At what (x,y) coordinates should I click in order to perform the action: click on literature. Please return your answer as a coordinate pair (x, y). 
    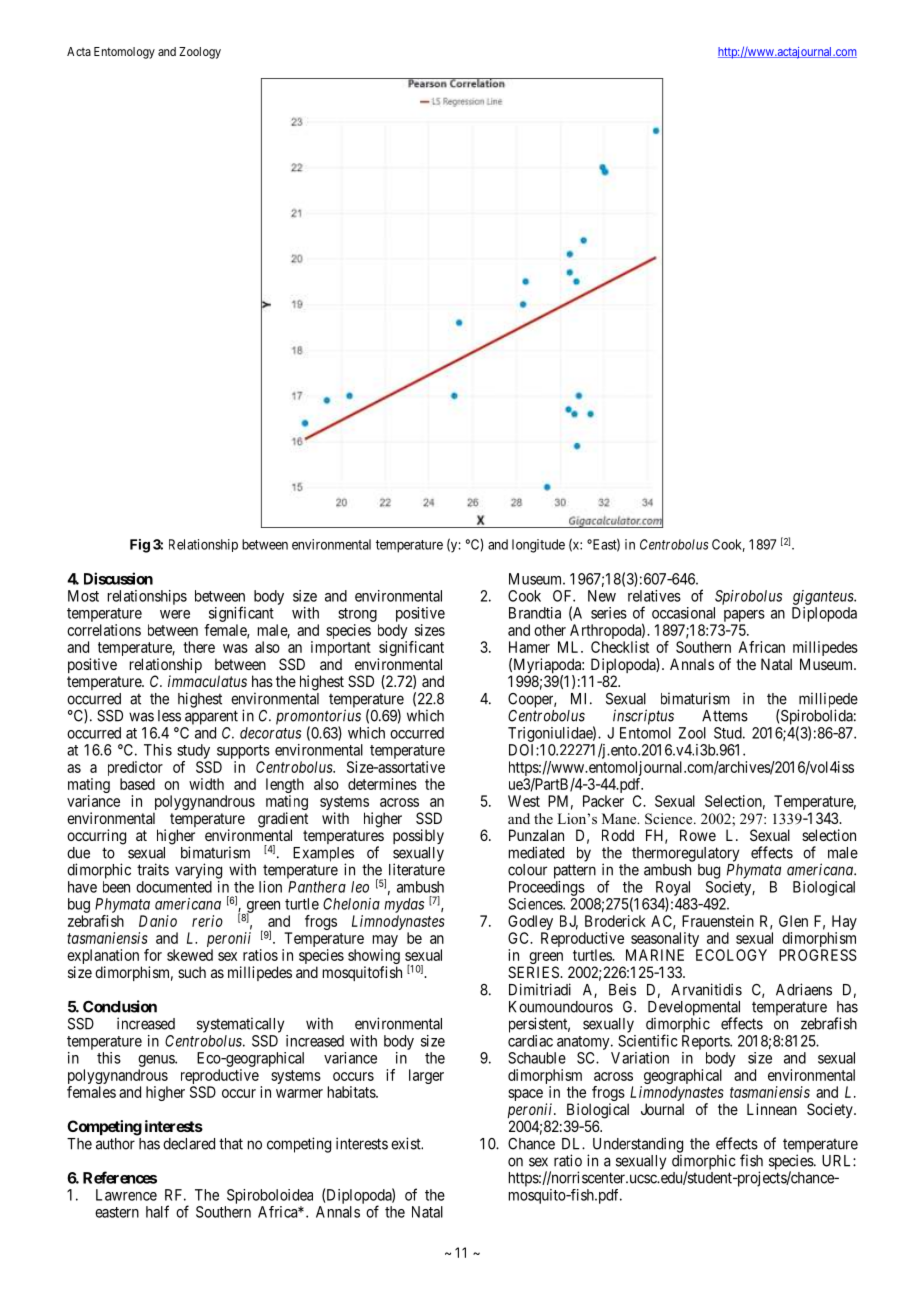
    Looking at the image, I should click on (417, 869).
